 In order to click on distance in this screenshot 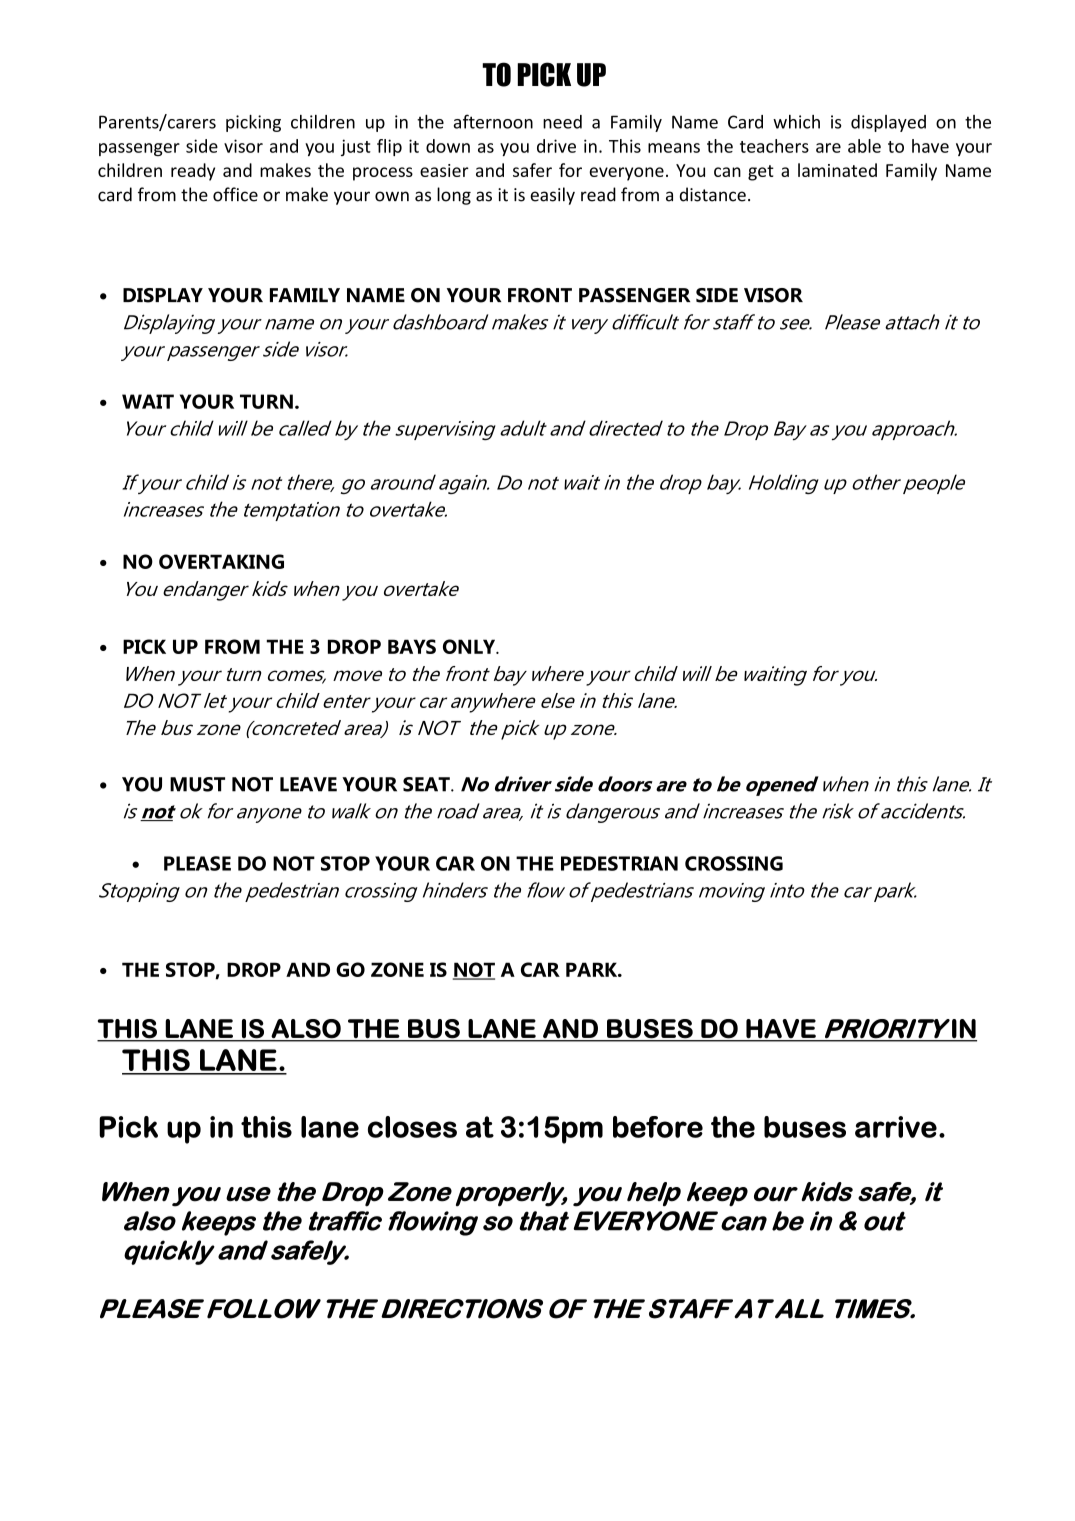, I will do `click(713, 194)`.
